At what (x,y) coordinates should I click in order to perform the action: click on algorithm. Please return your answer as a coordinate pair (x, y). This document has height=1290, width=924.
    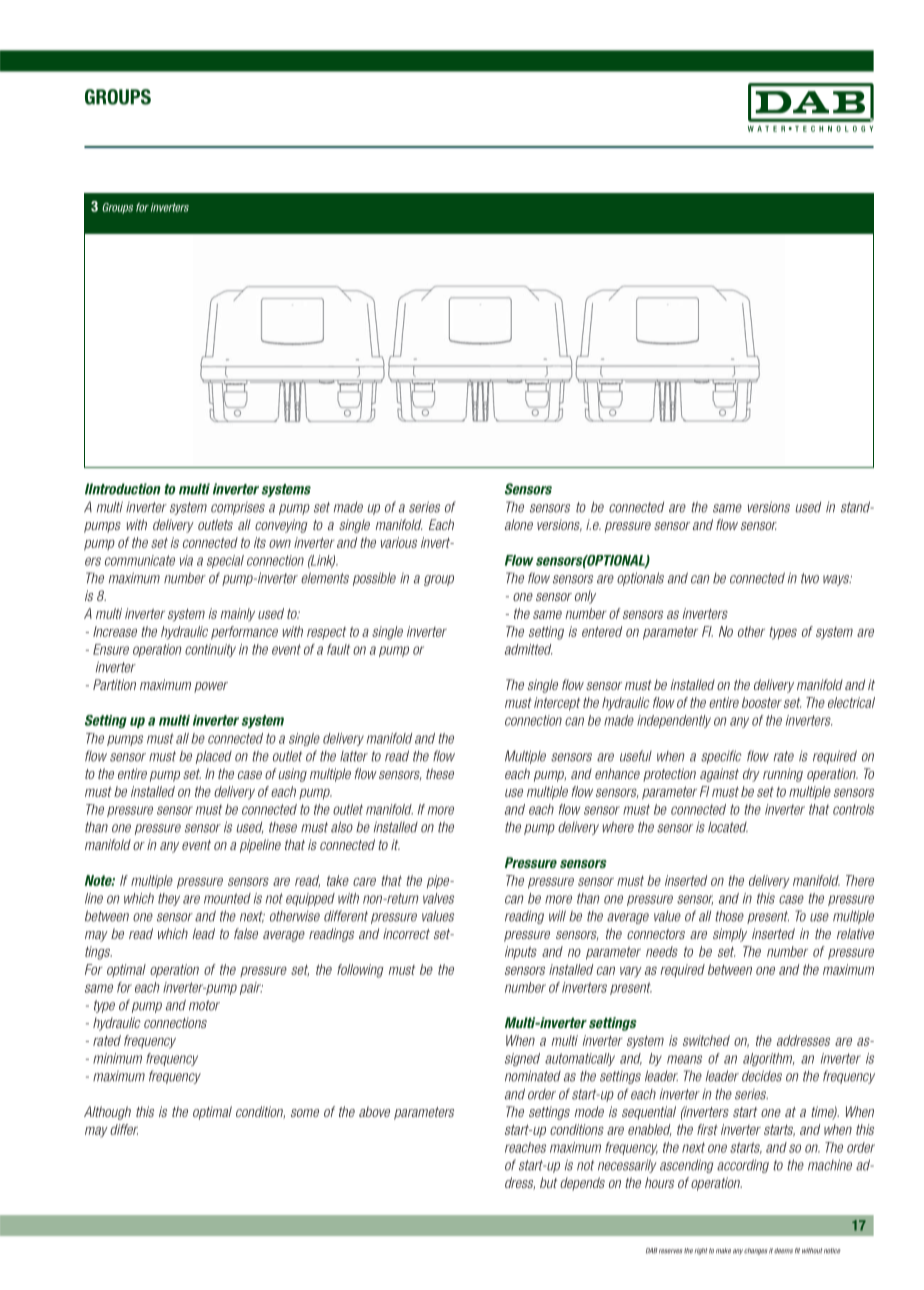
    Looking at the image, I should click on (769, 1059).
